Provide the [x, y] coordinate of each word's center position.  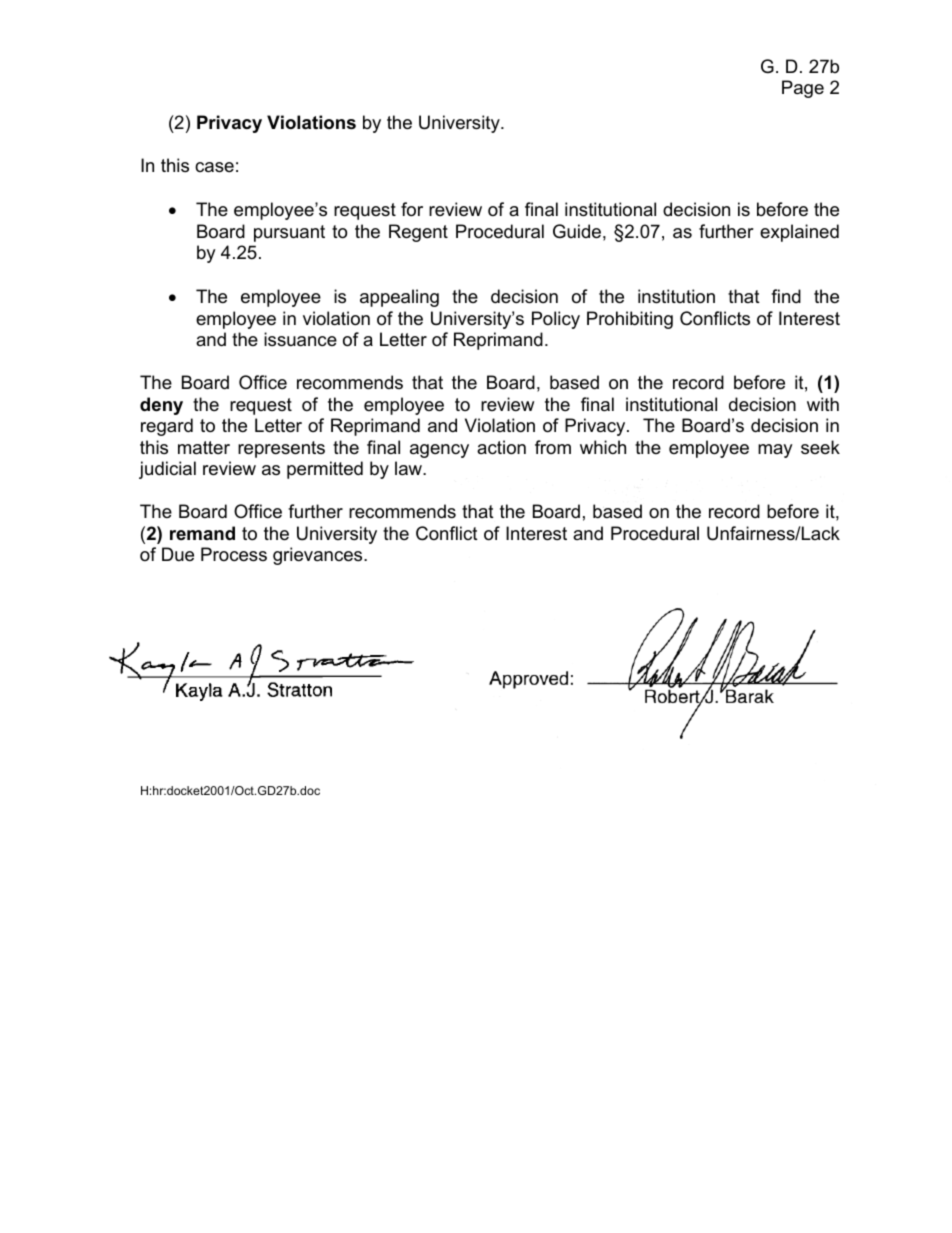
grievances [319, 556]
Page [803, 89]
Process [234, 554]
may [775, 451]
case [214, 167]
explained [799, 233]
